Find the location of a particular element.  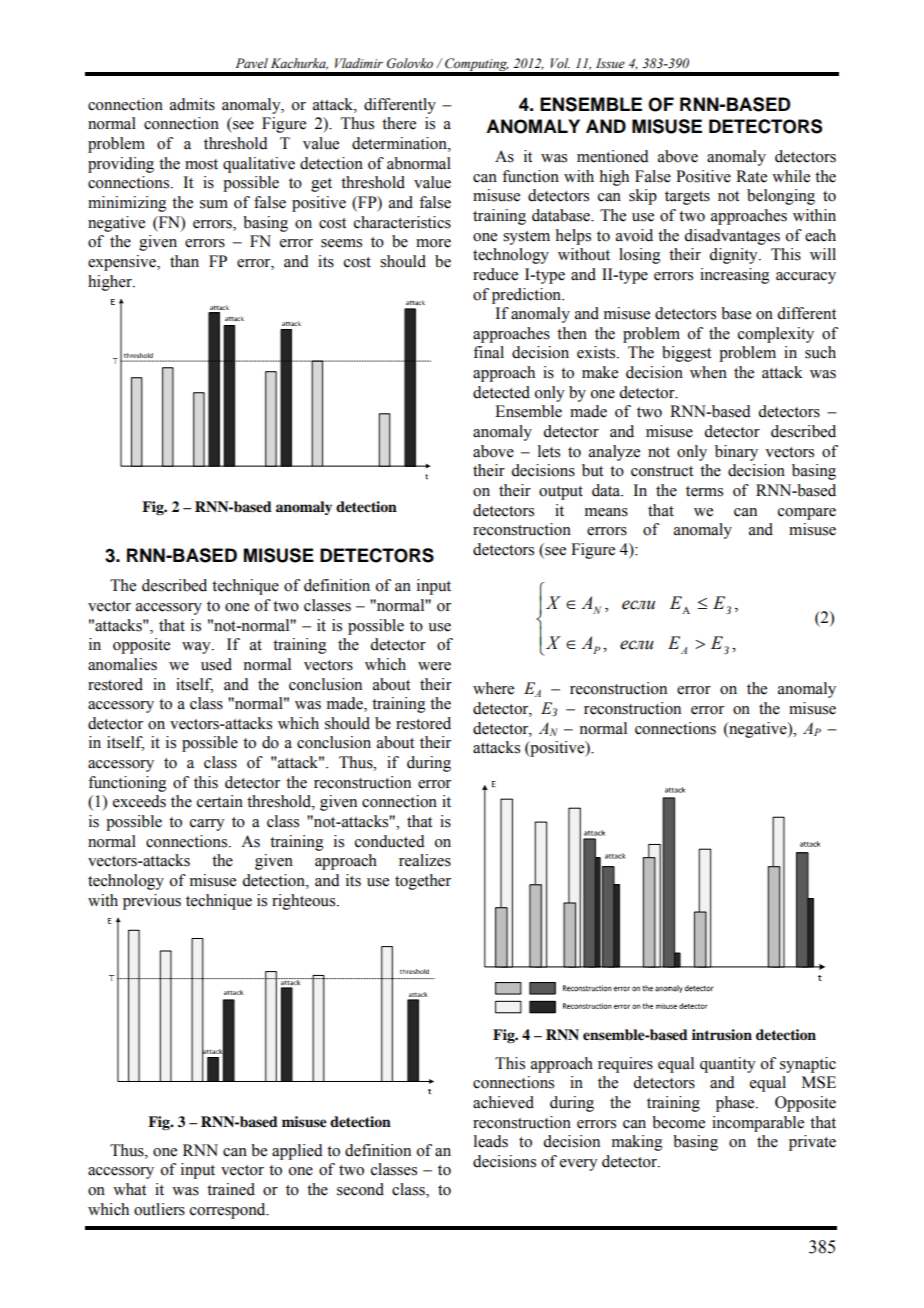

intrusion is located at coordinates (722, 1035).
